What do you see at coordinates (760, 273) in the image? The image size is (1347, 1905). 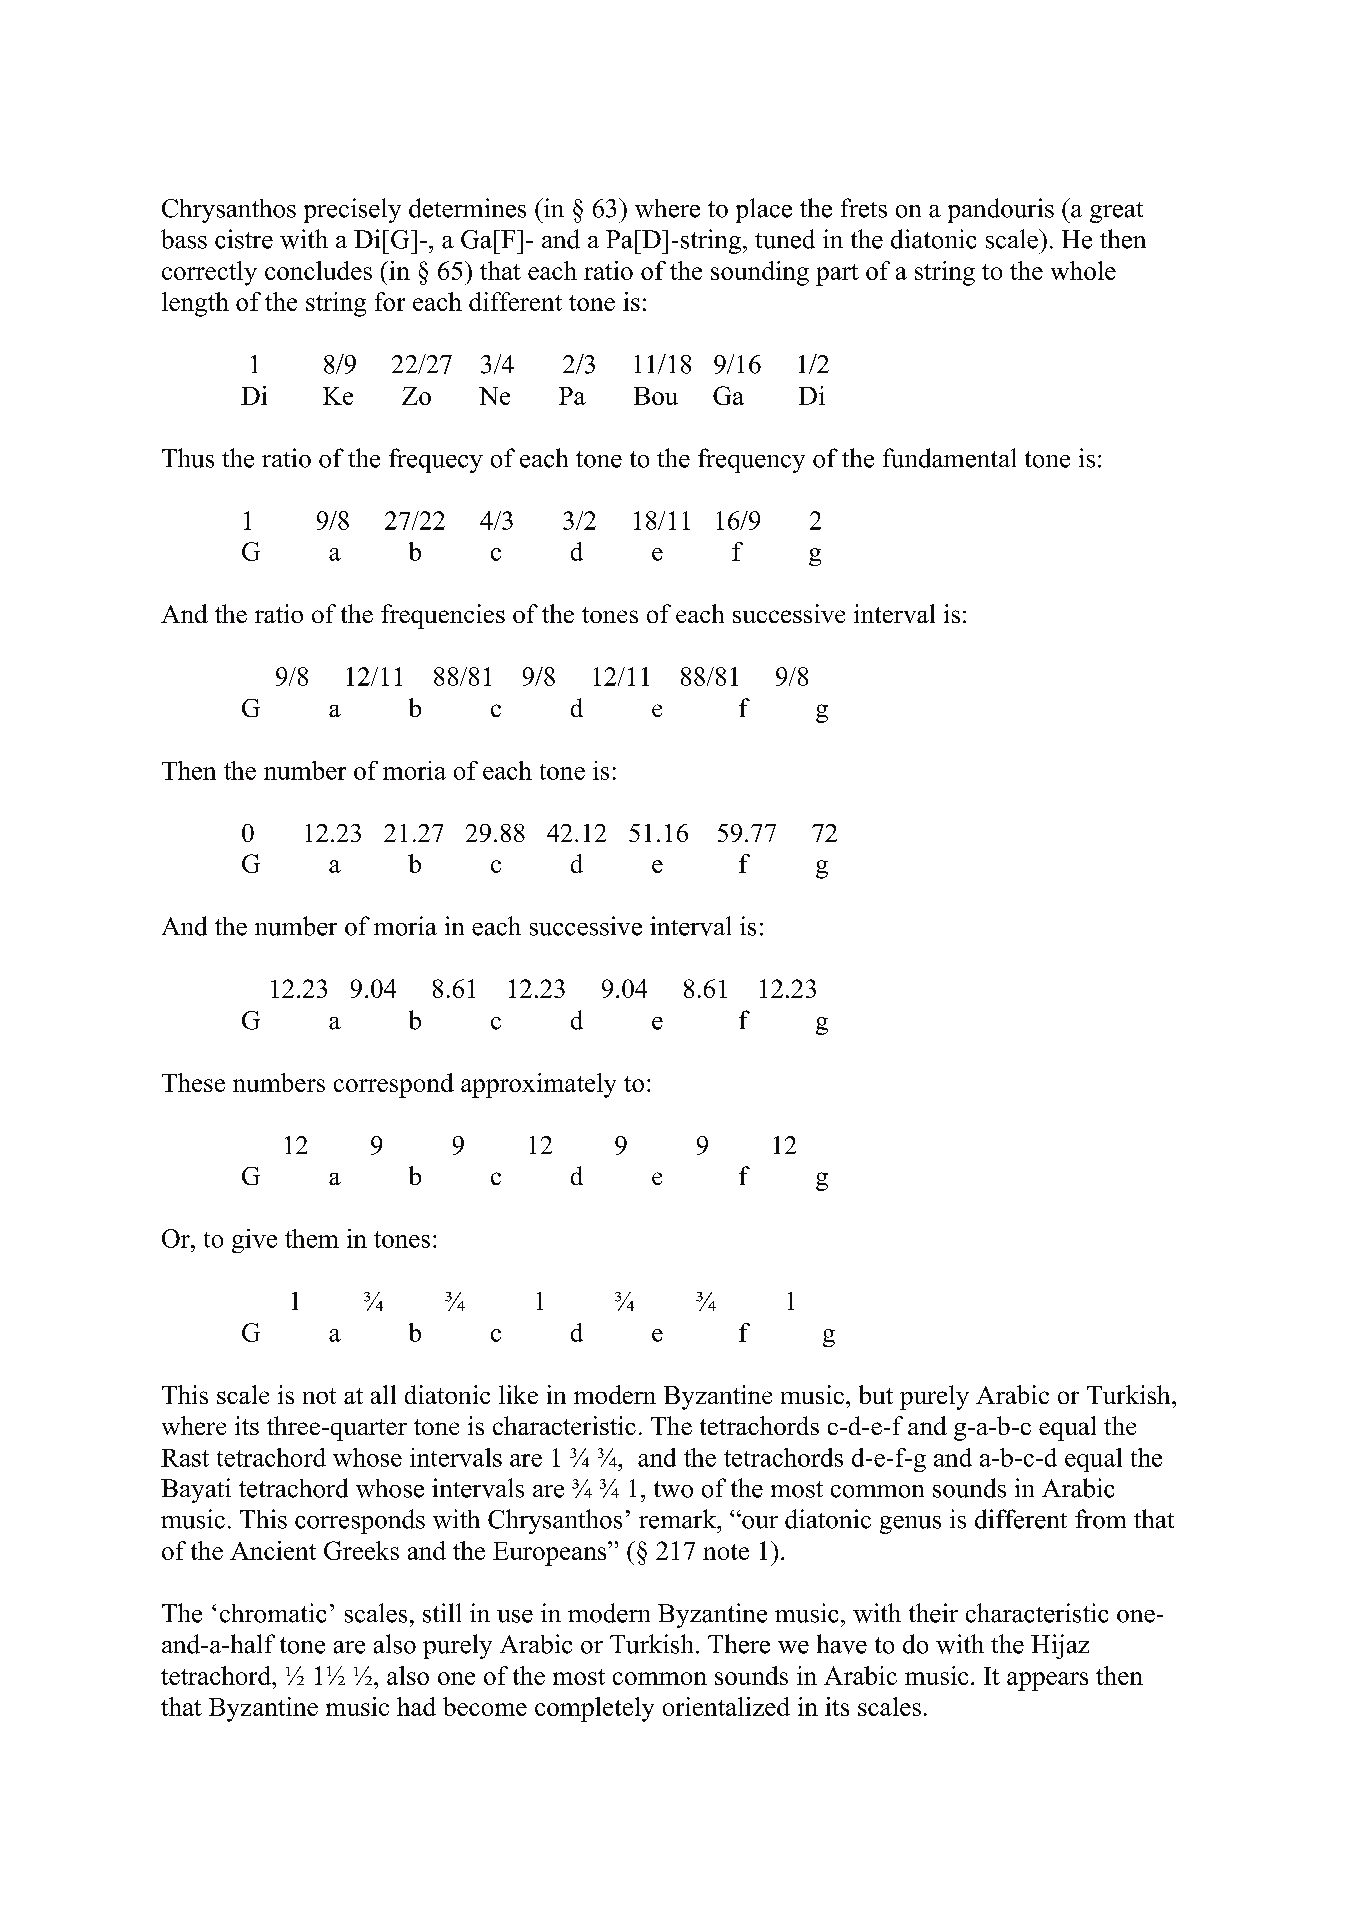 I see `sounding` at bounding box center [760, 273].
